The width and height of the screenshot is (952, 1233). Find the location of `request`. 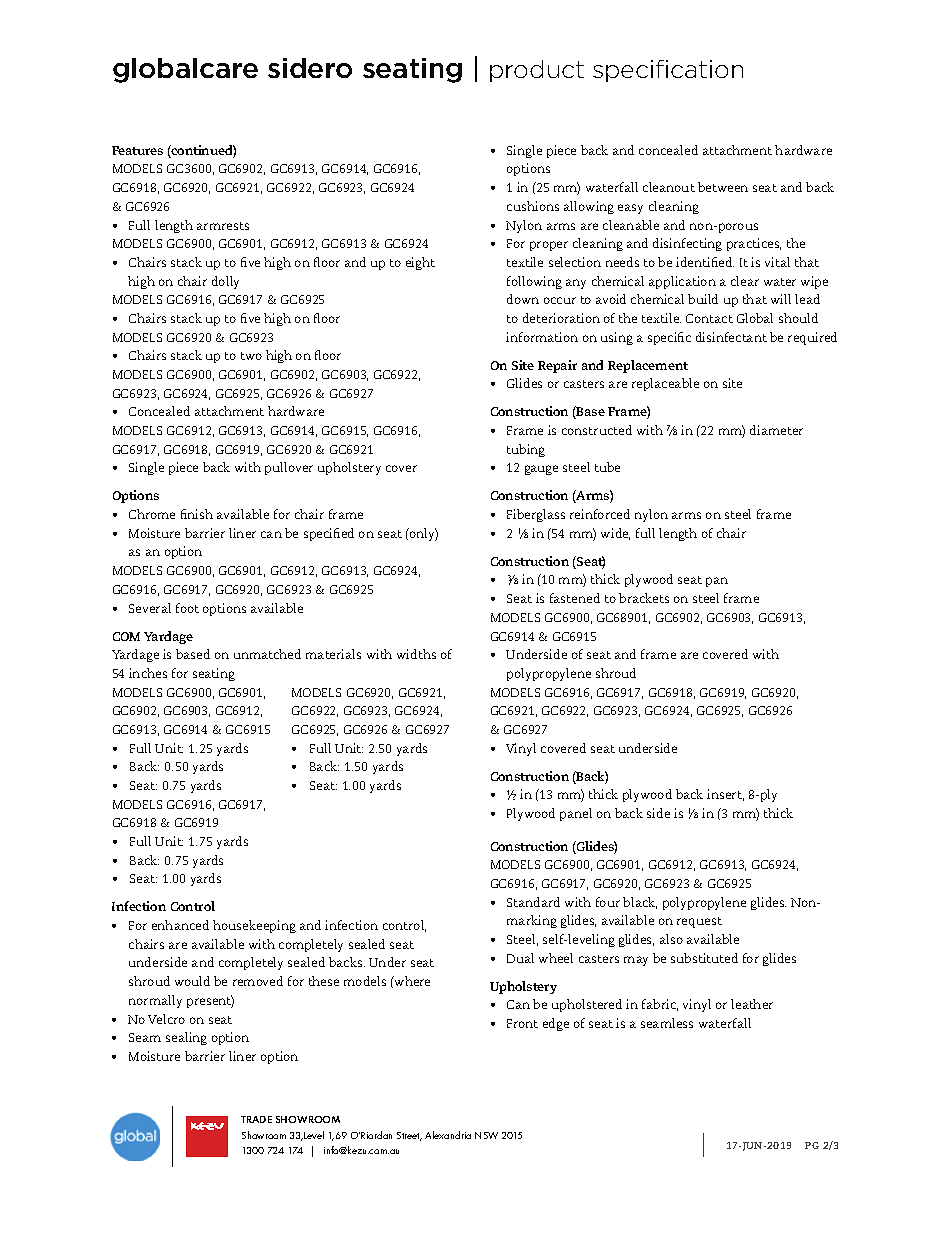

request is located at coordinates (699, 922).
